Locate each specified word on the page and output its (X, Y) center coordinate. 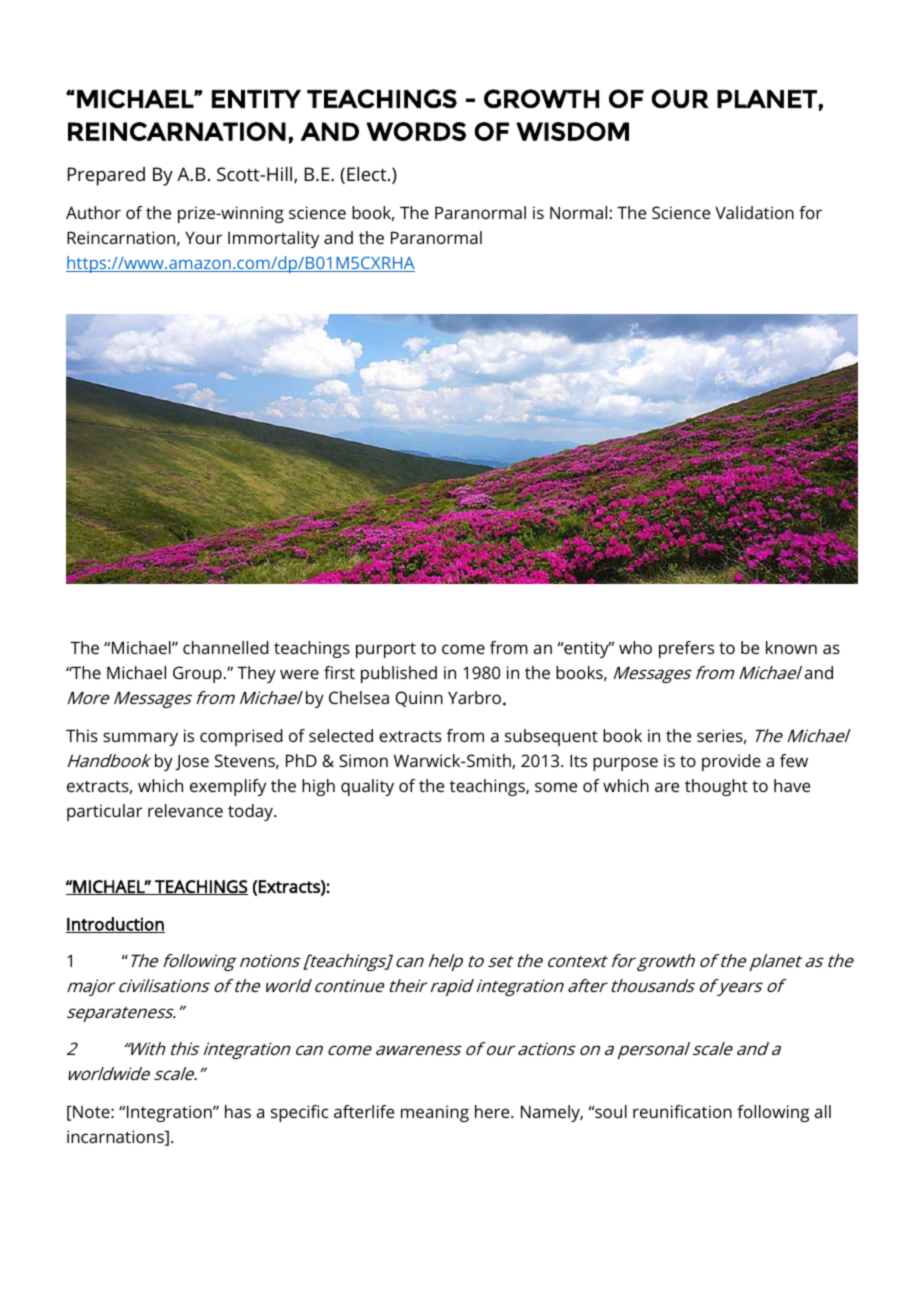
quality (367, 787)
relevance (185, 810)
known (791, 647)
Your (203, 238)
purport (386, 650)
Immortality (273, 239)
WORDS (416, 131)
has (238, 1111)
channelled (226, 647)
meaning (435, 1113)
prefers (686, 649)
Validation (754, 212)
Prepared (106, 176)
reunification (682, 1111)
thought (716, 787)
